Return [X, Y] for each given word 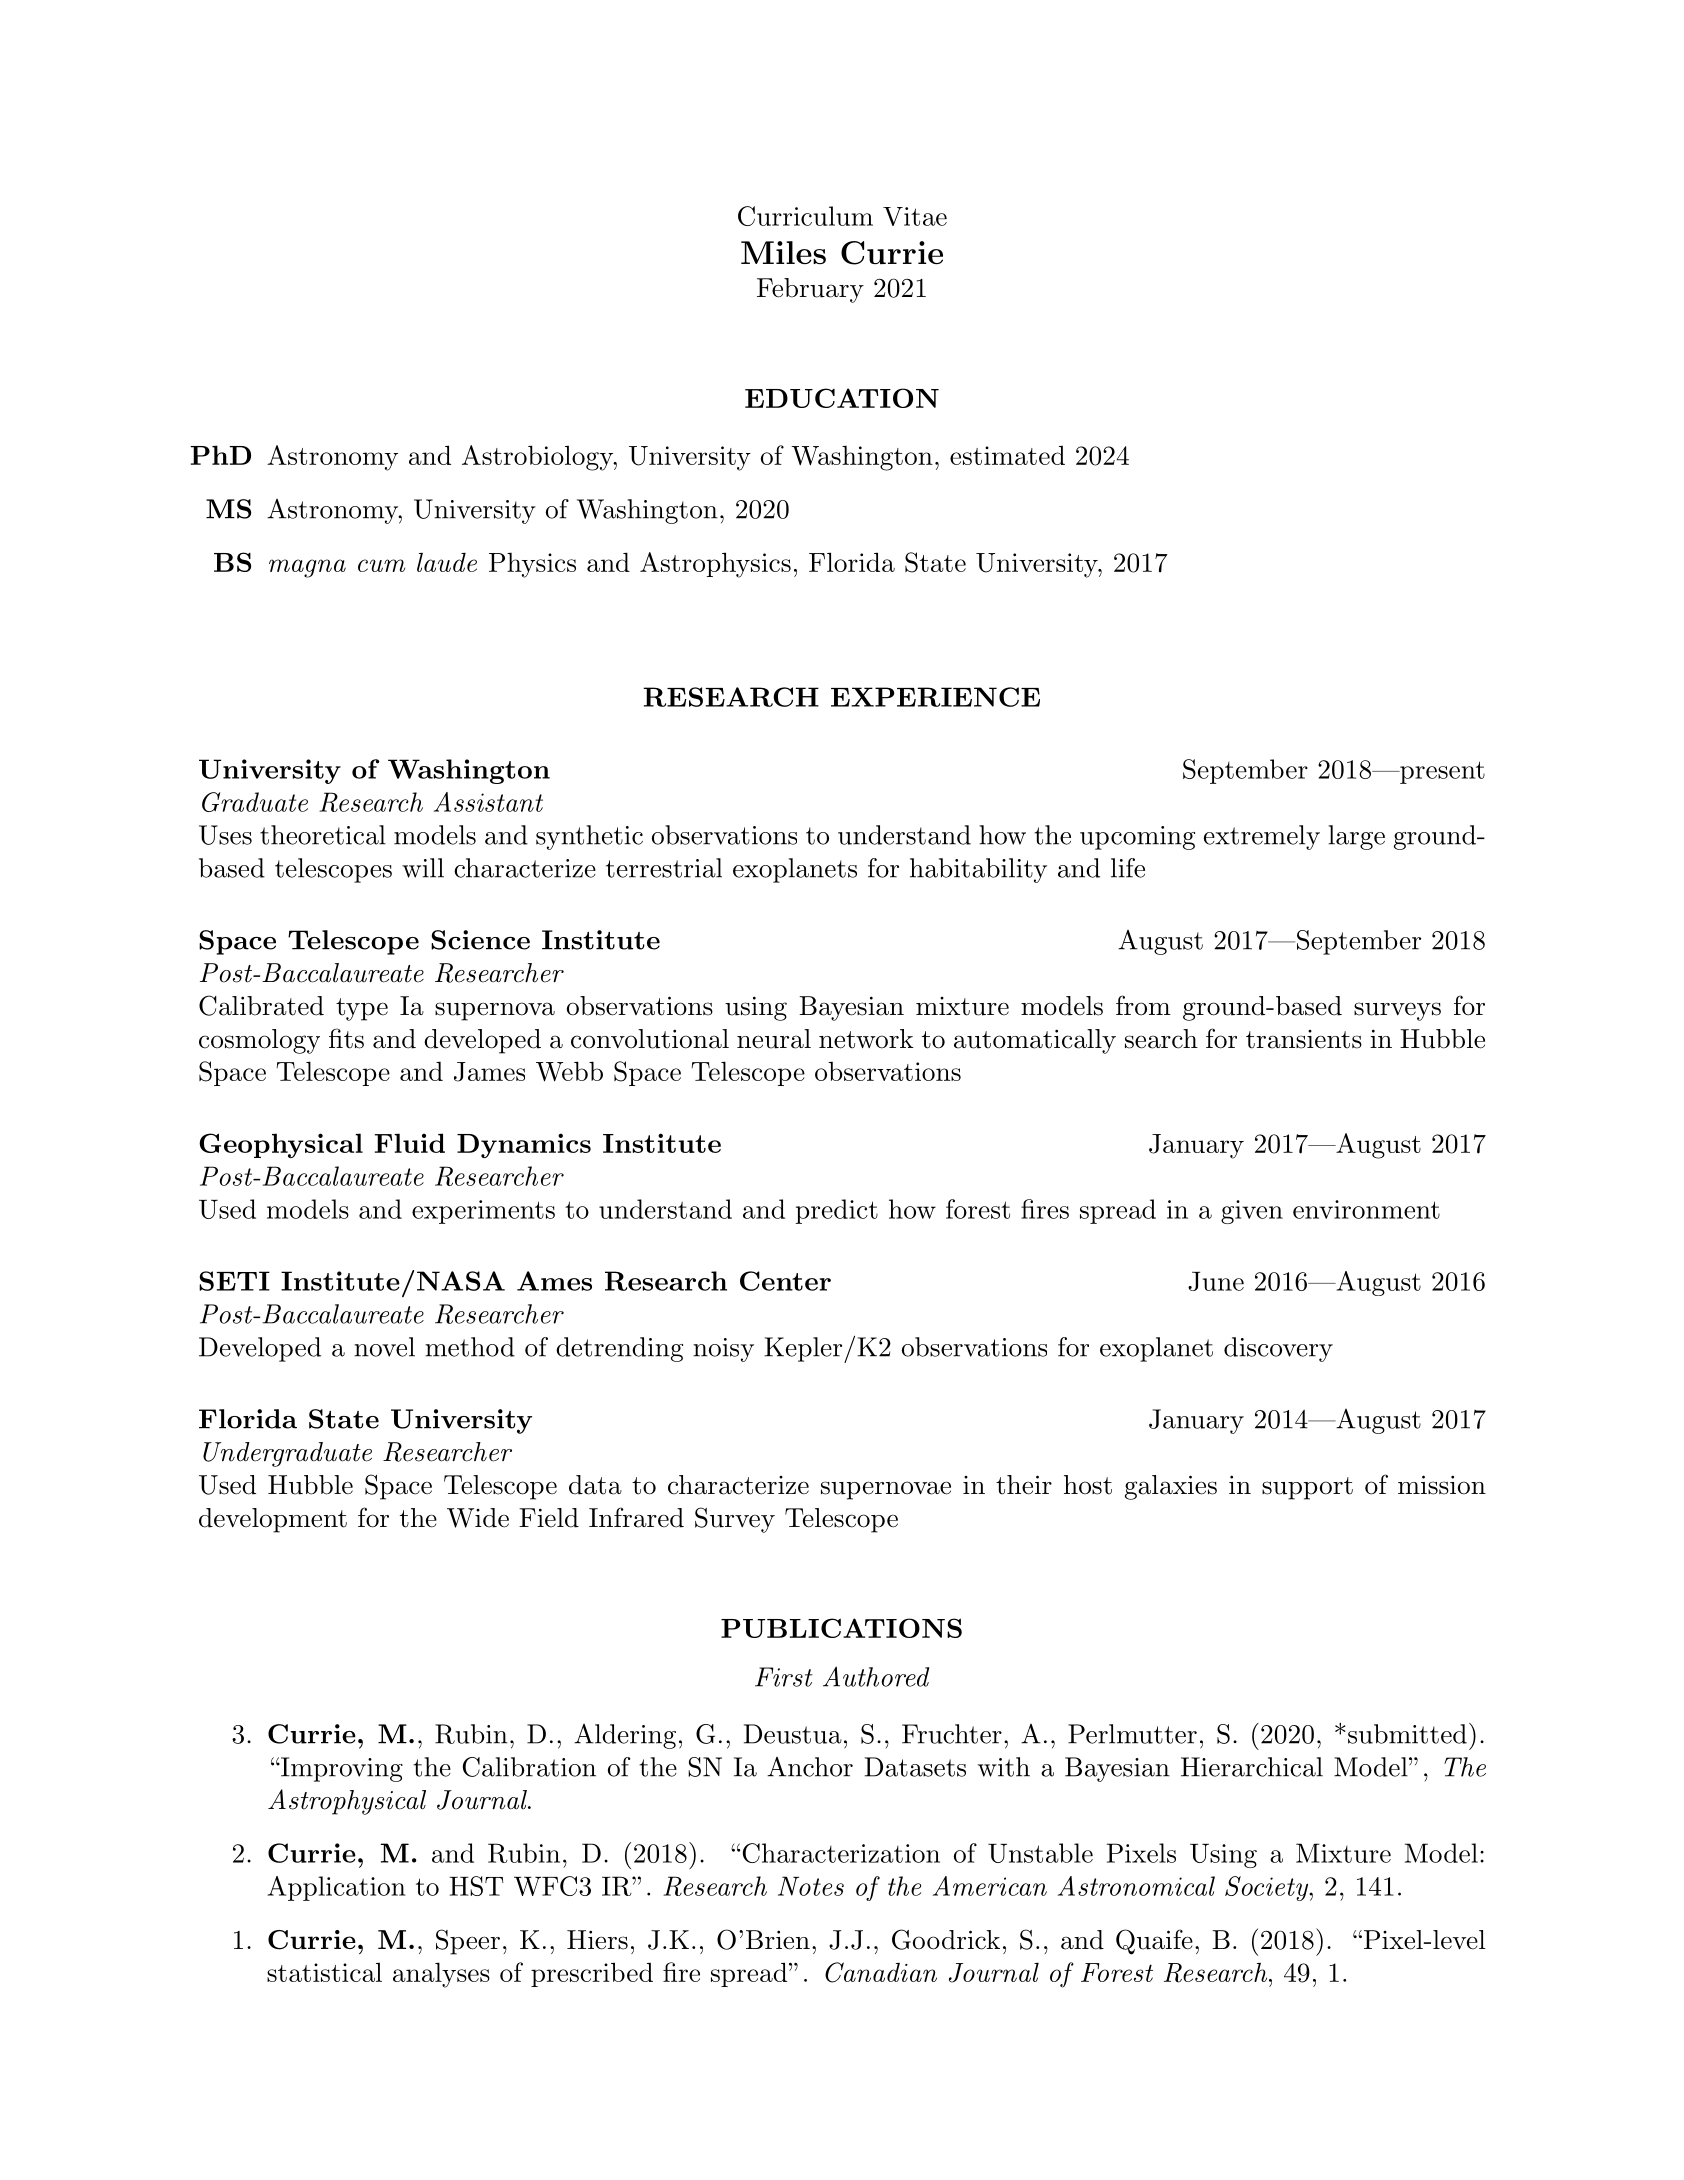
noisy [723, 1350]
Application [337, 1888]
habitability [978, 870]
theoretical [323, 835]
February [810, 290]
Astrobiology [538, 458]
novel [384, 1347]
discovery [1278, 1349]
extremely [1262, 837]
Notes [811, 1886]
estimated [1007, 455]
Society [1267, 1888]
